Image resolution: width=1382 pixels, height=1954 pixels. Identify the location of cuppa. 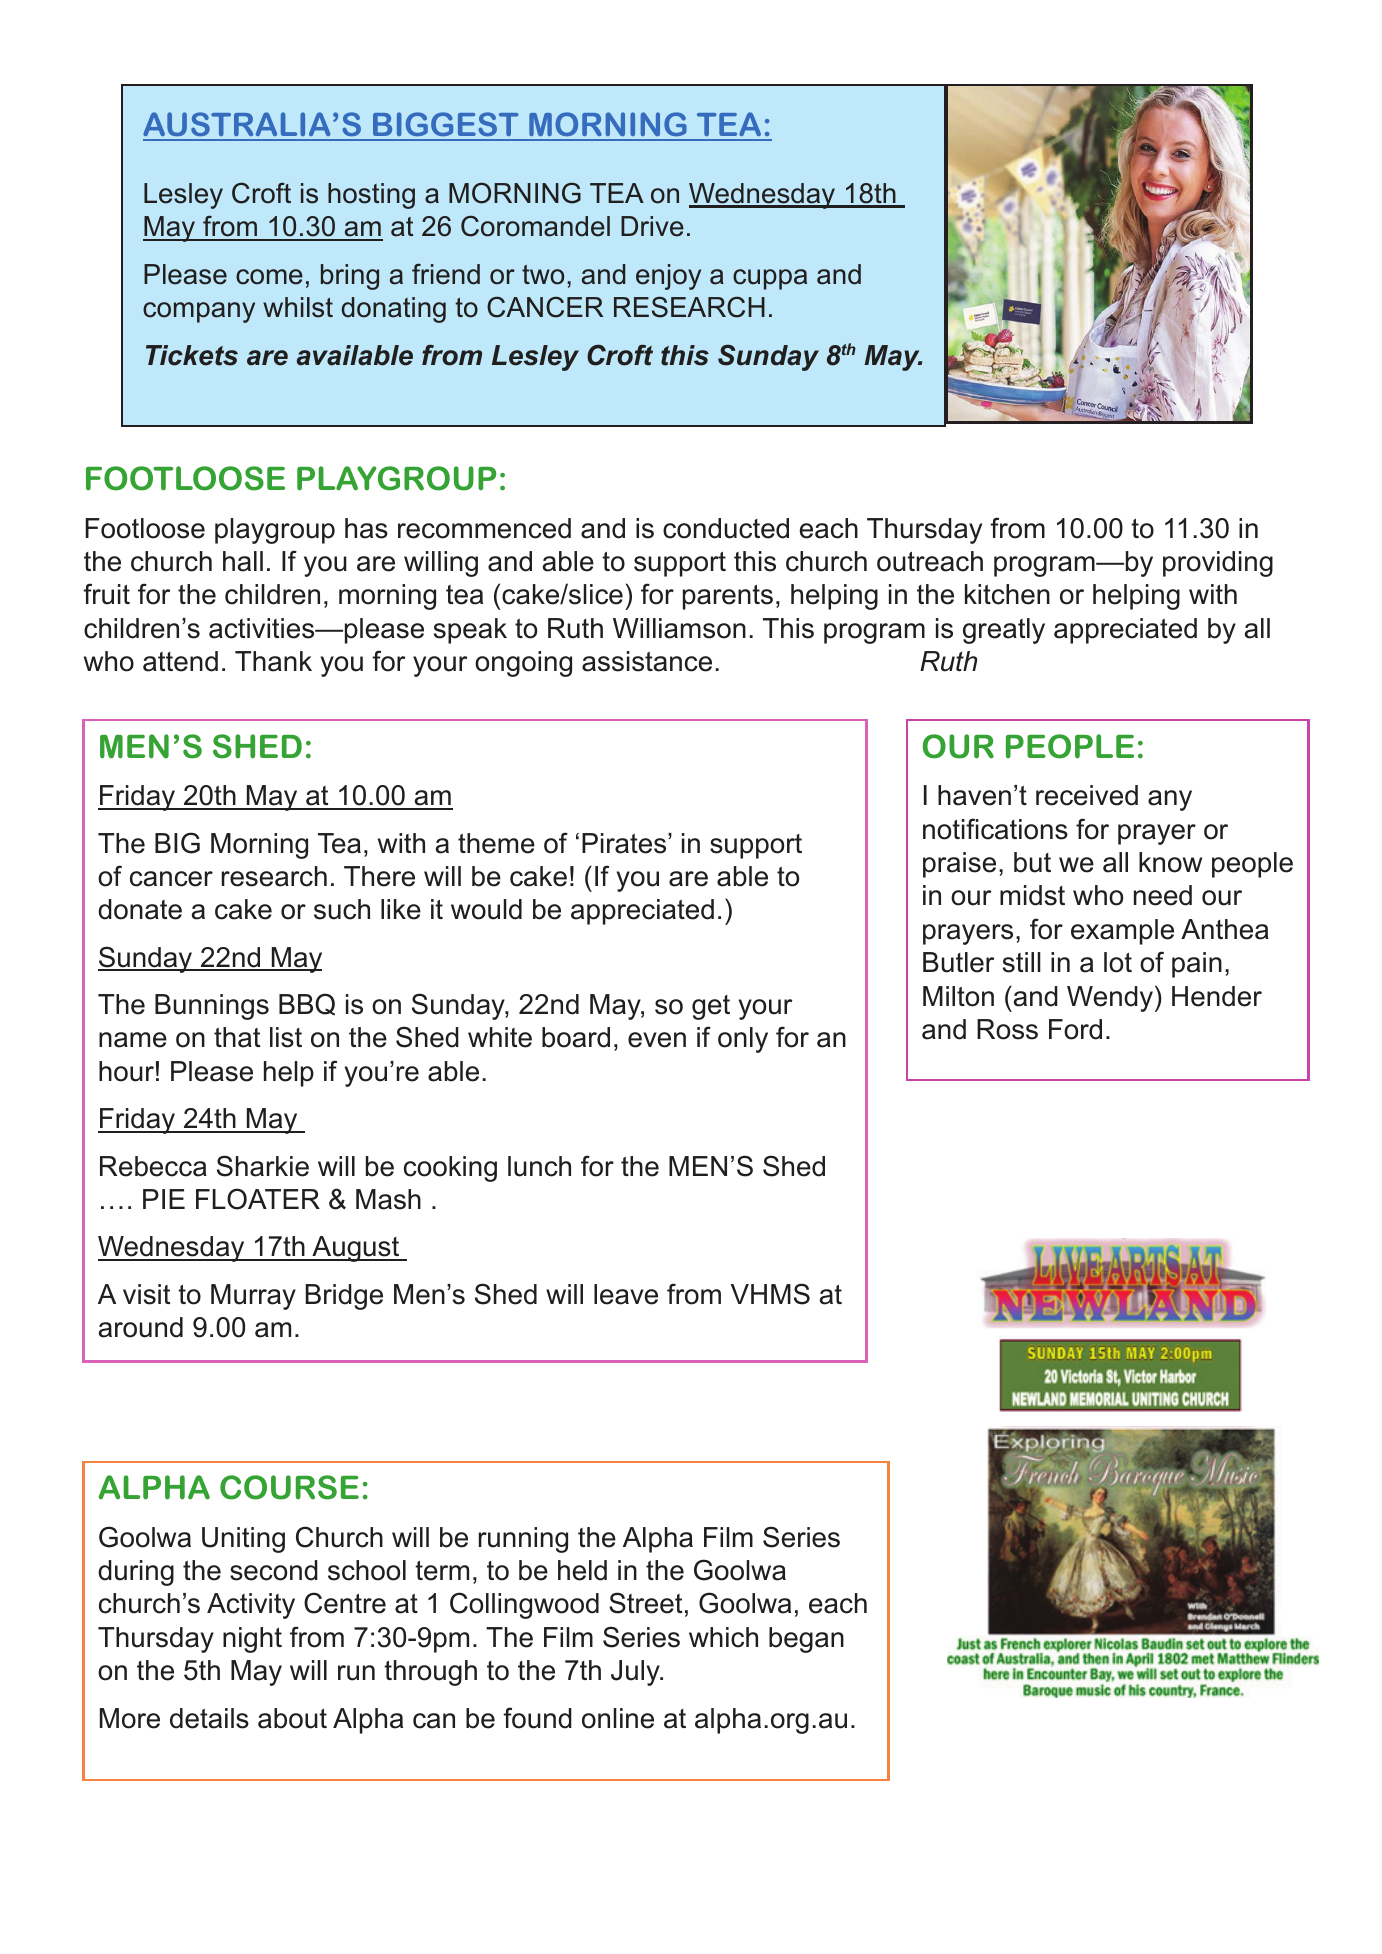
(770, 279).
